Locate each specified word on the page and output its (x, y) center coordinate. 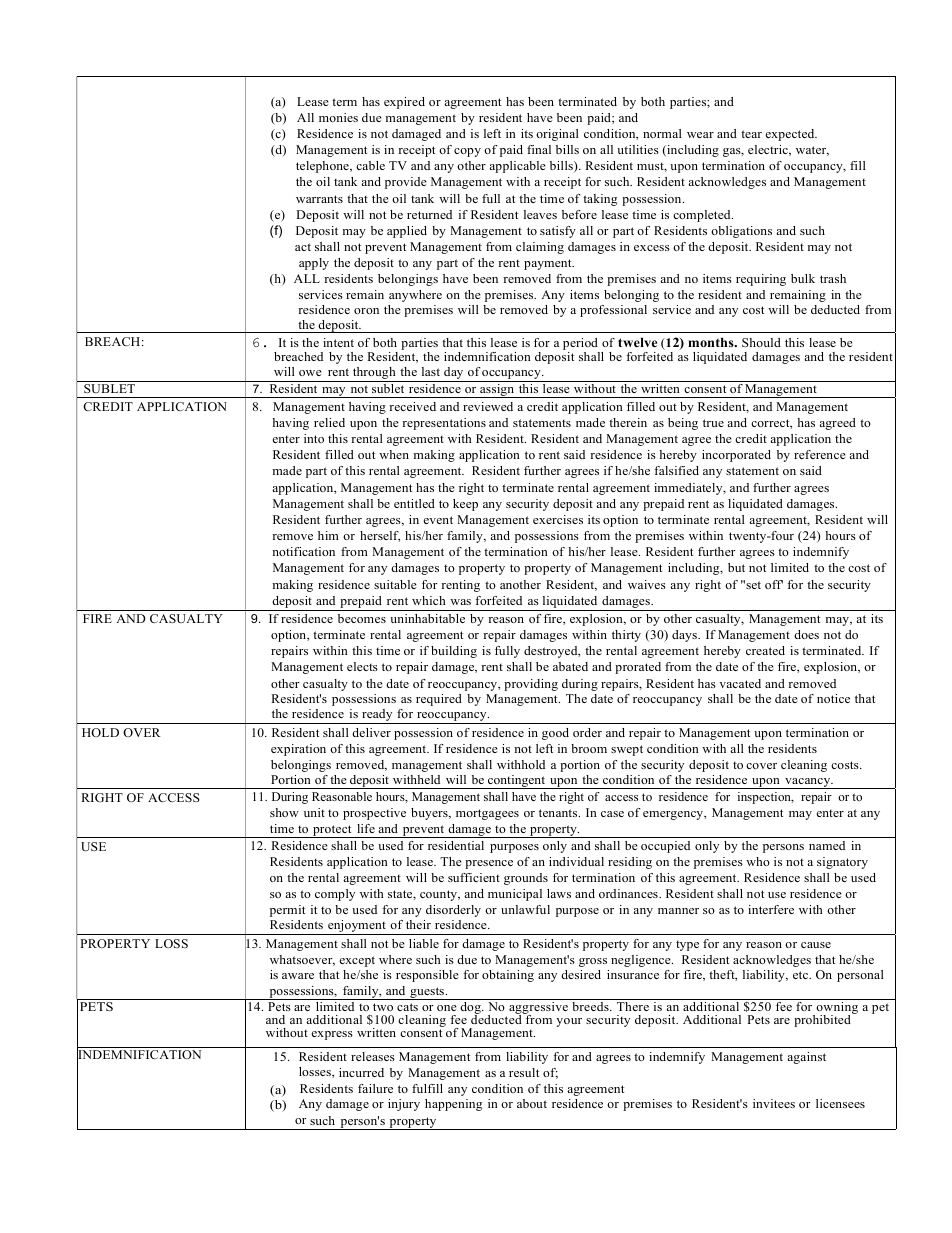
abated (570, 666)
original (557, 135)
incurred (361, 1072)
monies (338, 117)
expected (791, 135)
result (524, 1072)
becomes (362, 618)
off (774, 584)
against (806, 1058)
